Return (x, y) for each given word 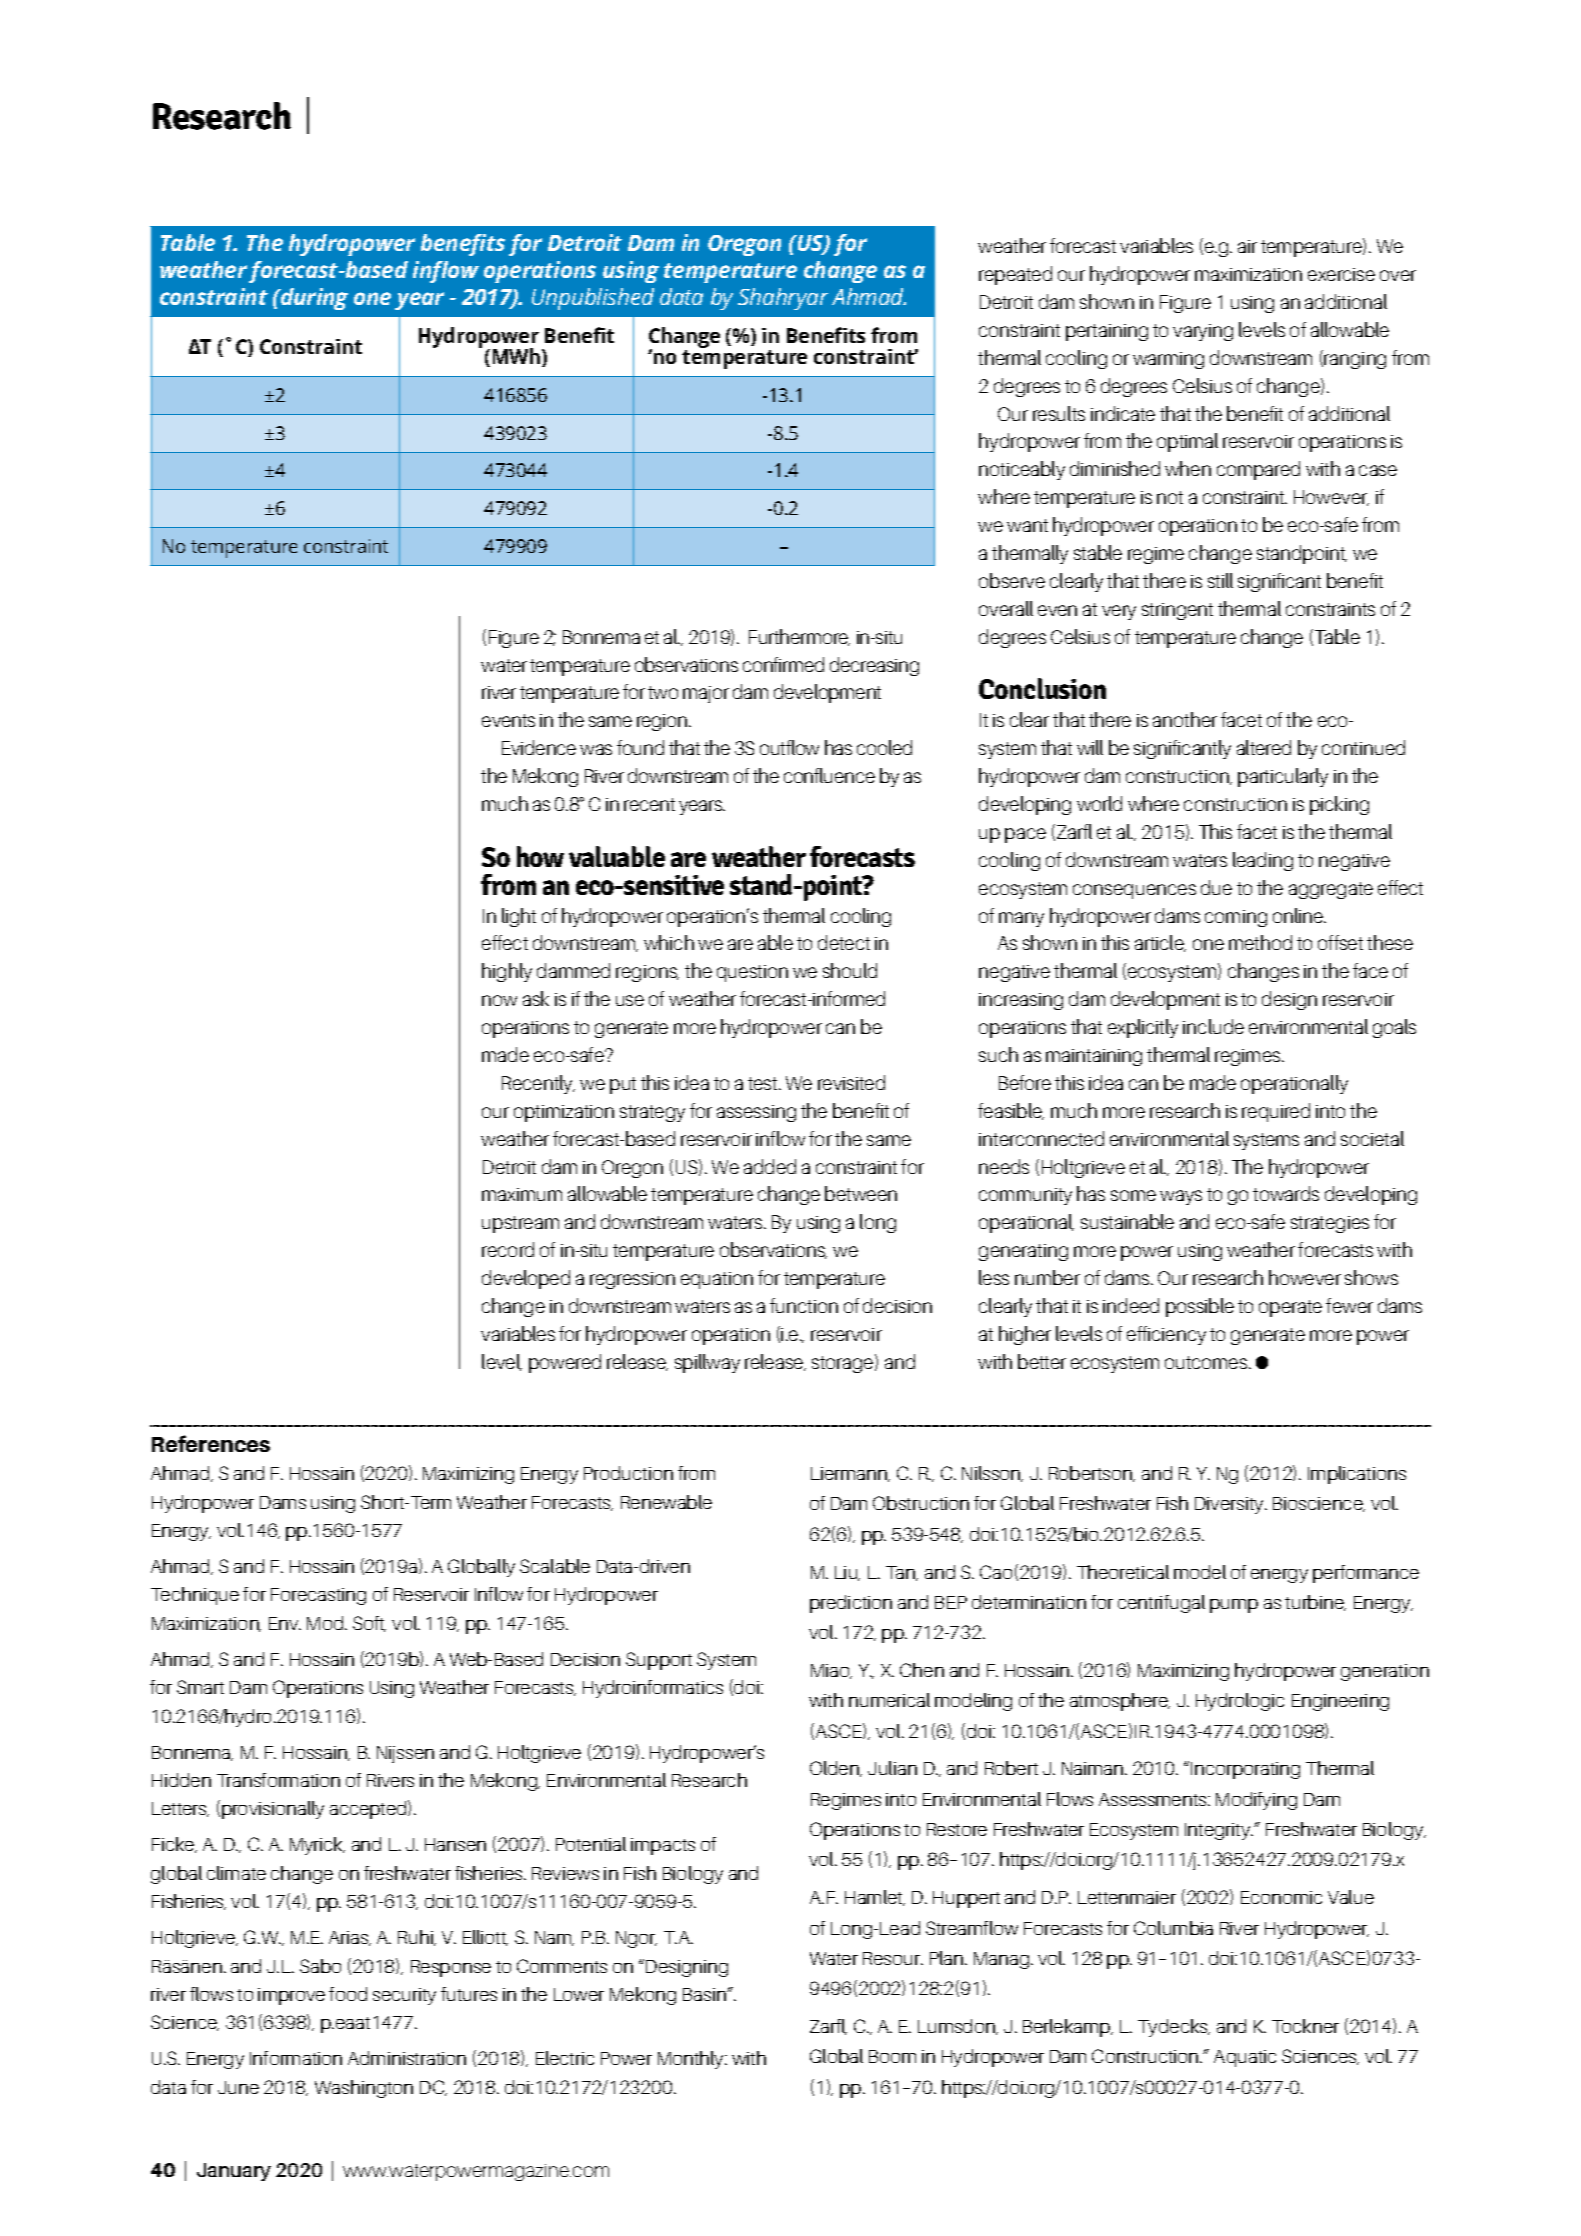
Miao (831, 1671)
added (770, 1166)
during (313, 299)
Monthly (692, 2060)
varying (1203, 332)
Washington (364, 2089)
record (508, 1249)
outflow (789, 747)
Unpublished (593, 299)
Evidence (539, 747)
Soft (369, 1624)
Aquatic (1245, 2058)
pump (1234, 1606)
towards (1286, 1193)
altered (1264, 747)
